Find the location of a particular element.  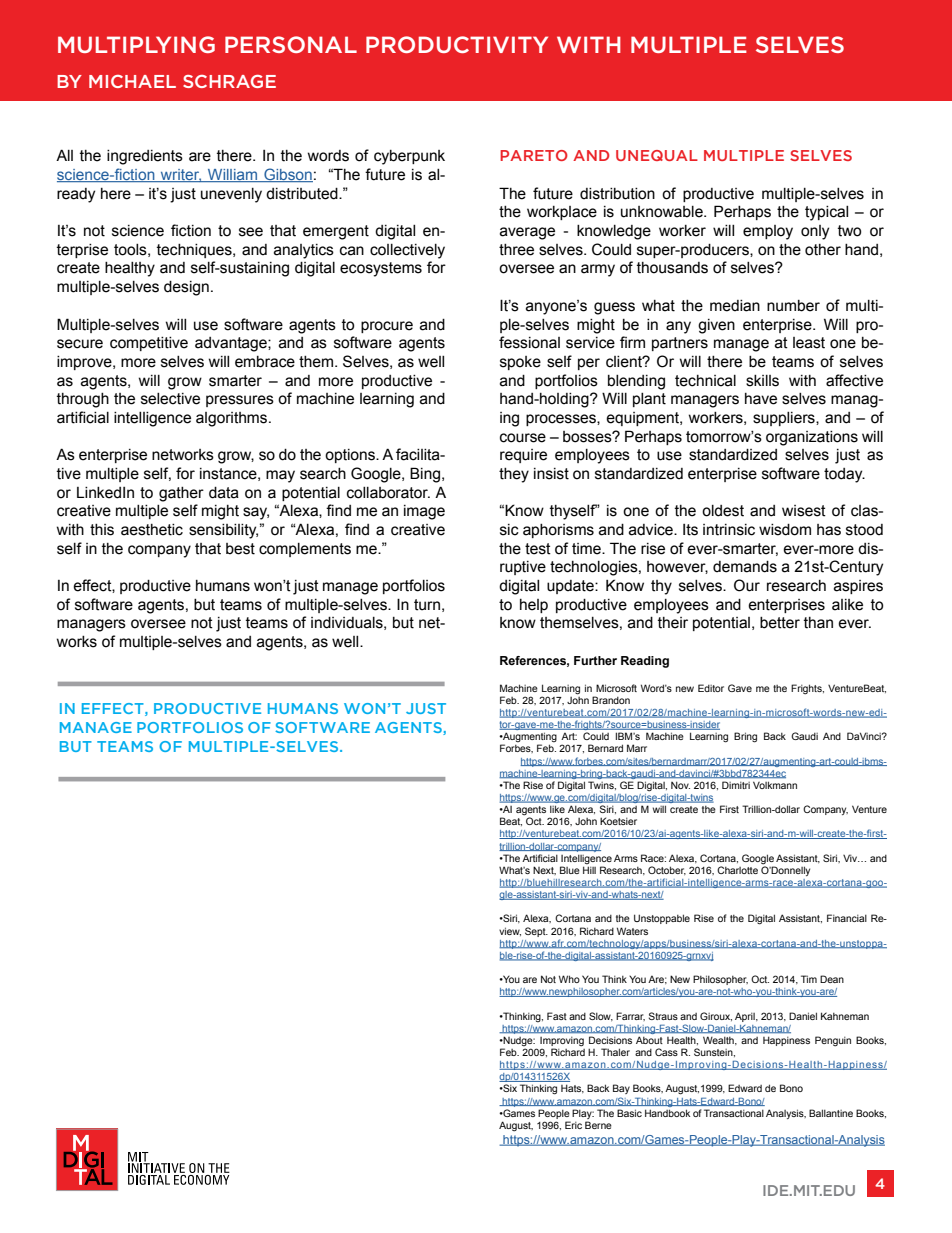

PRODUCTIVITY is located at coordinates (457, 44).
